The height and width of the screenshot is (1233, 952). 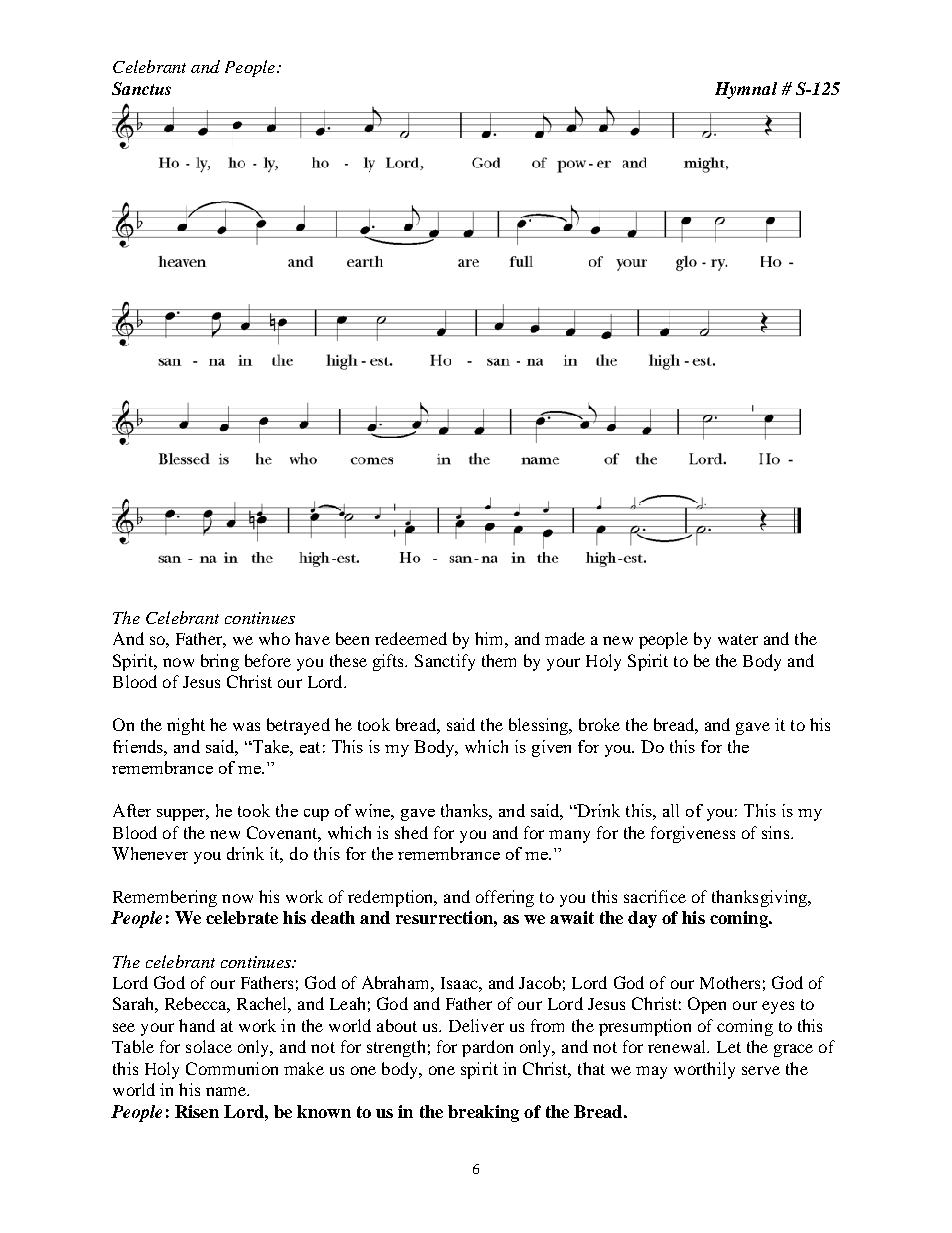 What do you see at coordinates (150, 853) in the screenshot?
I see `Whenever` at bounding box center [150, 853].
